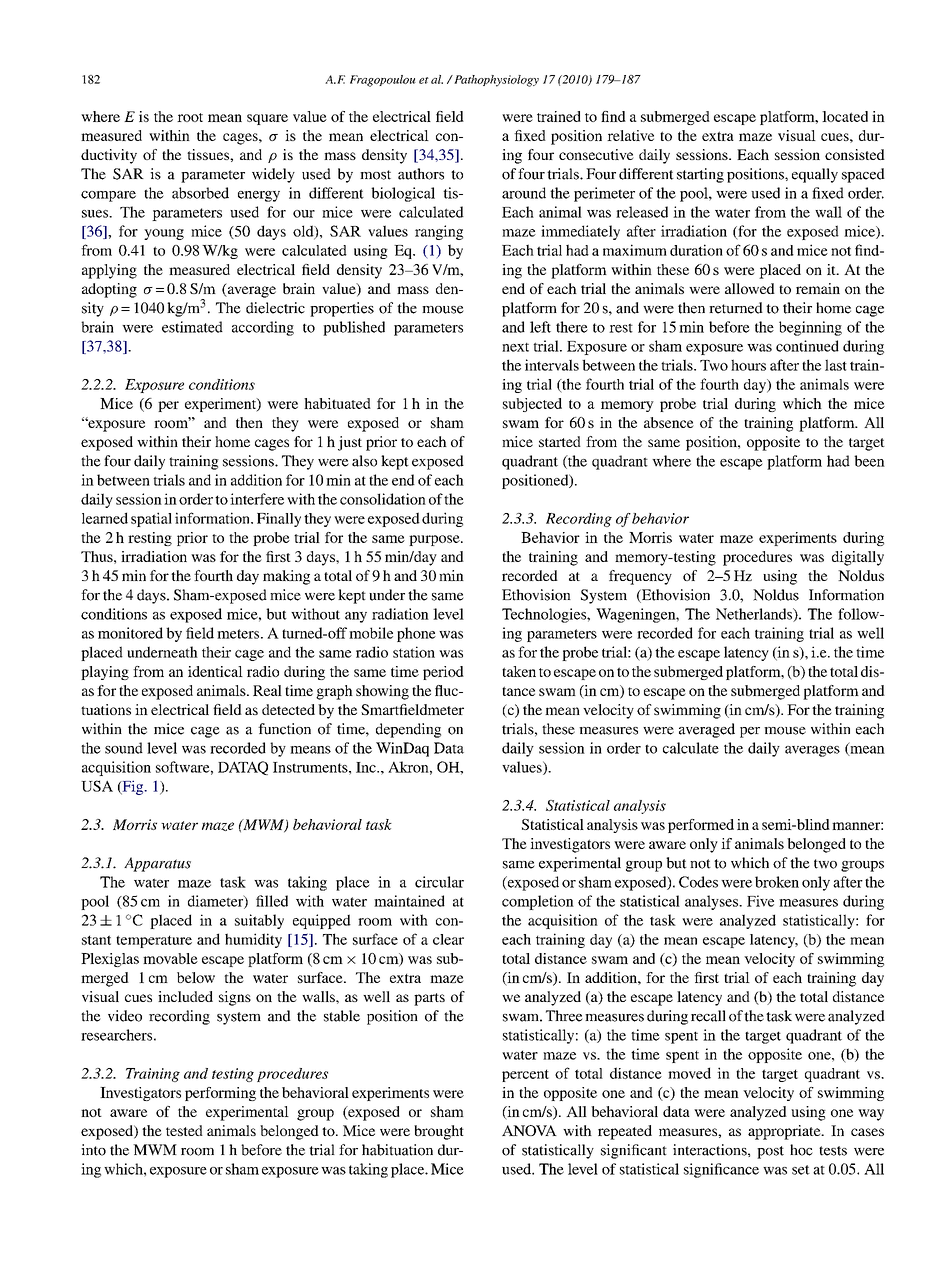  Describe the element at coordinates (157, 864) in the document. I see `Apparatus` at that location.
